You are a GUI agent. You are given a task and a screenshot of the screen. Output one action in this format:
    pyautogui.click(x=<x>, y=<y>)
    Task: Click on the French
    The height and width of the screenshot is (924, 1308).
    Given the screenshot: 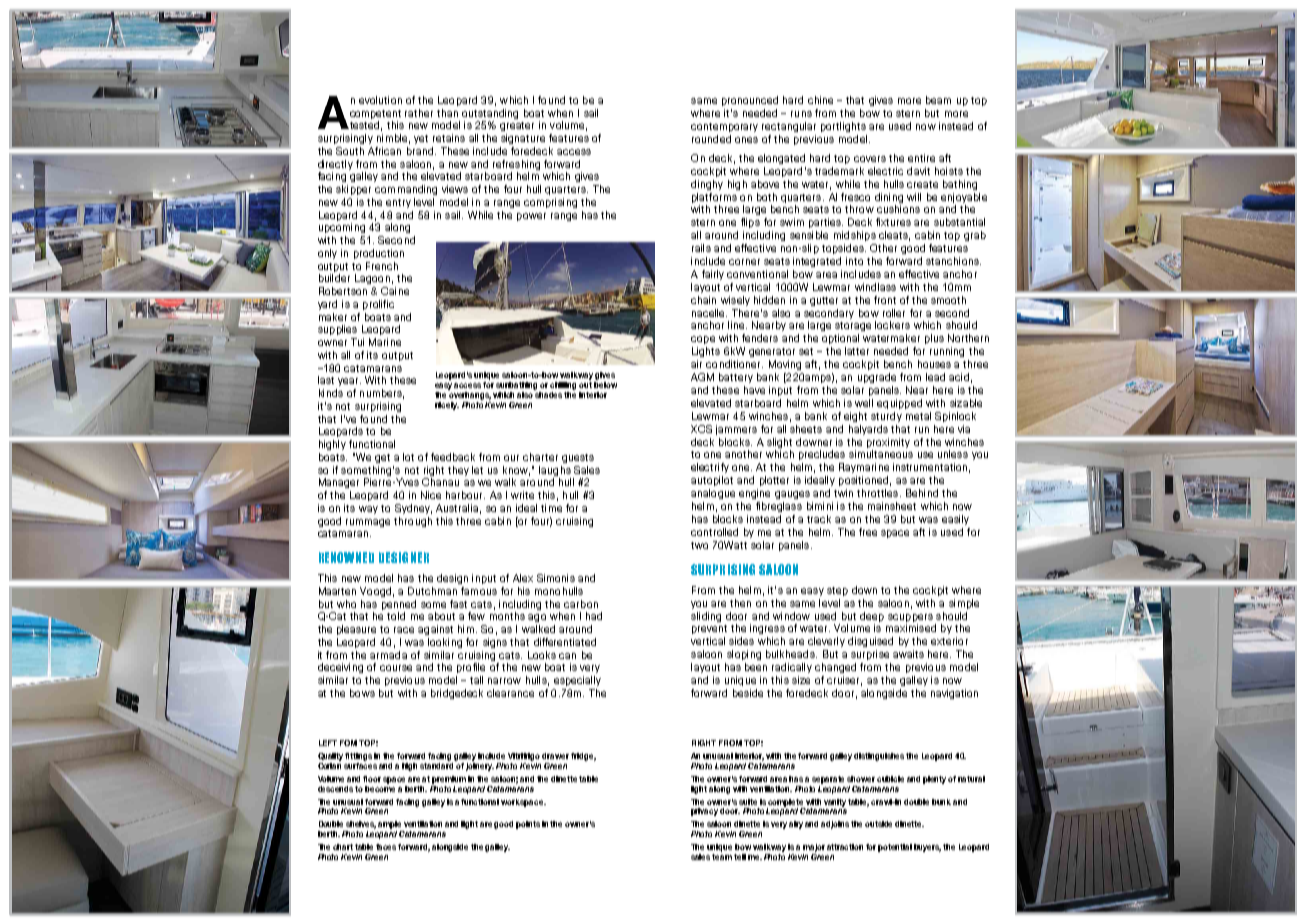 What is the action you would take?
    pyautogui.click(x=382, y=266)
